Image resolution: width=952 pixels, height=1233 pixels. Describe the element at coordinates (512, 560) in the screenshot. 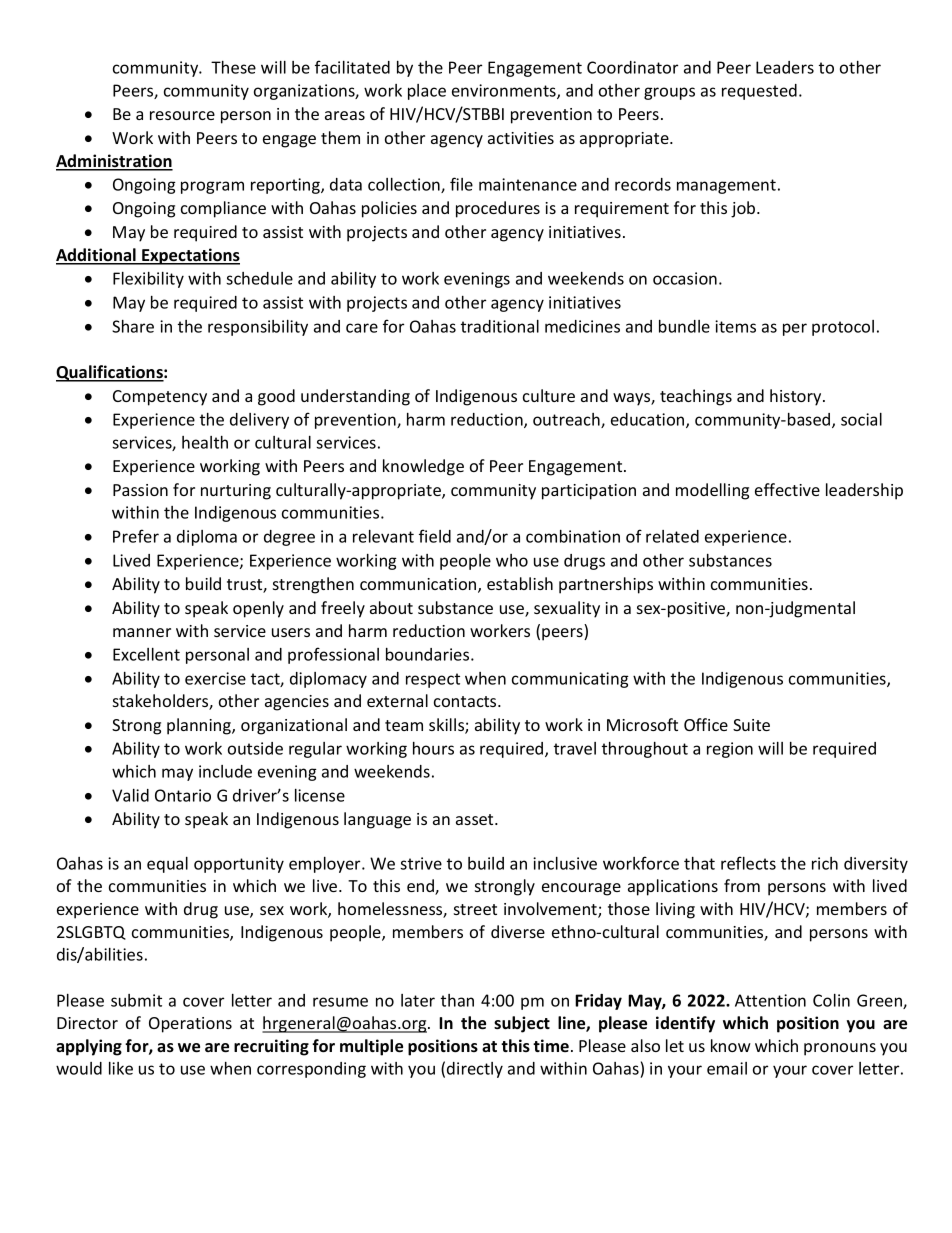

I see `who` at that location.
